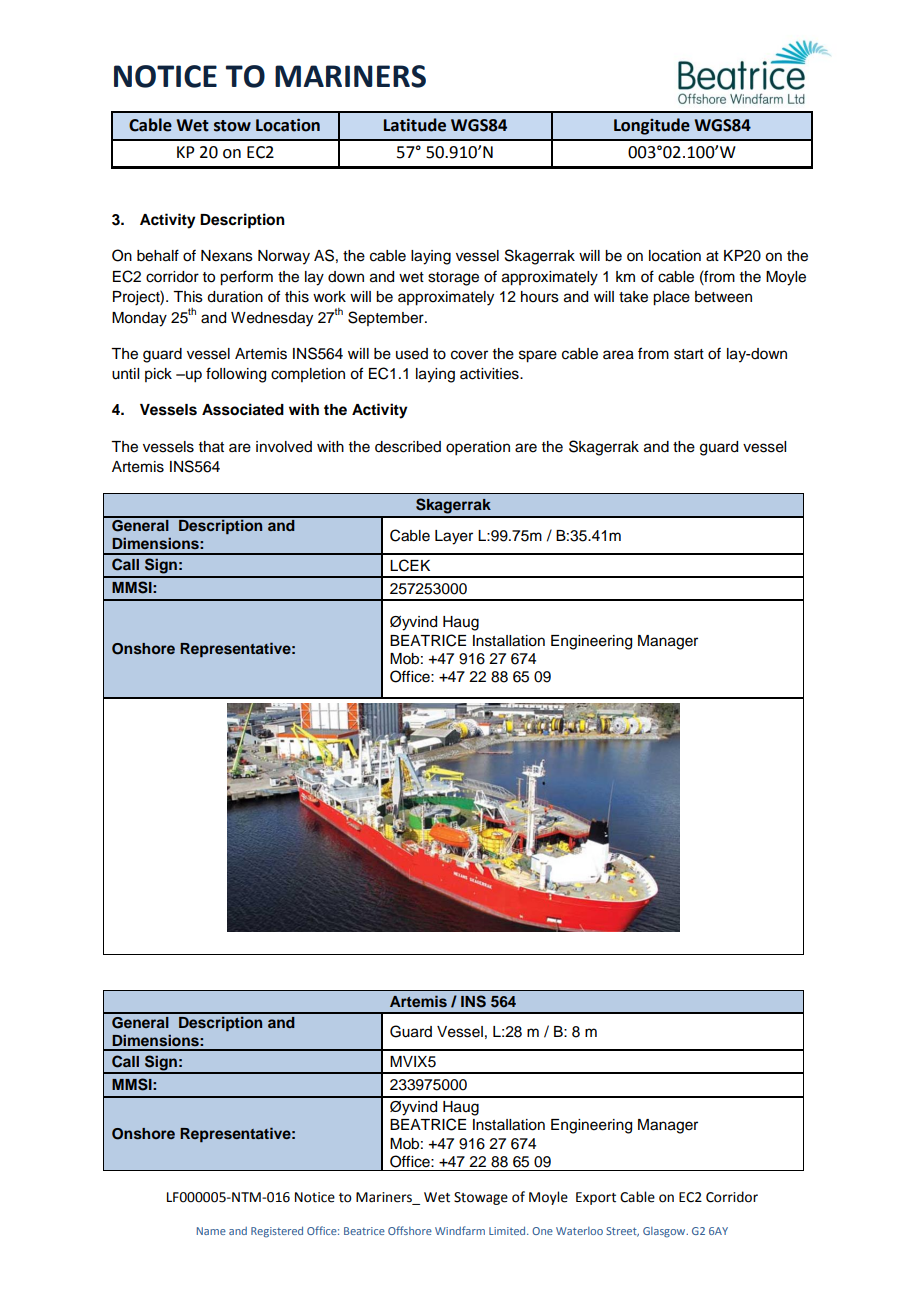  What do you see at coordinates (415, 125) in the screenshot?
I see `Latitude` at bounding box center [415, 125].
